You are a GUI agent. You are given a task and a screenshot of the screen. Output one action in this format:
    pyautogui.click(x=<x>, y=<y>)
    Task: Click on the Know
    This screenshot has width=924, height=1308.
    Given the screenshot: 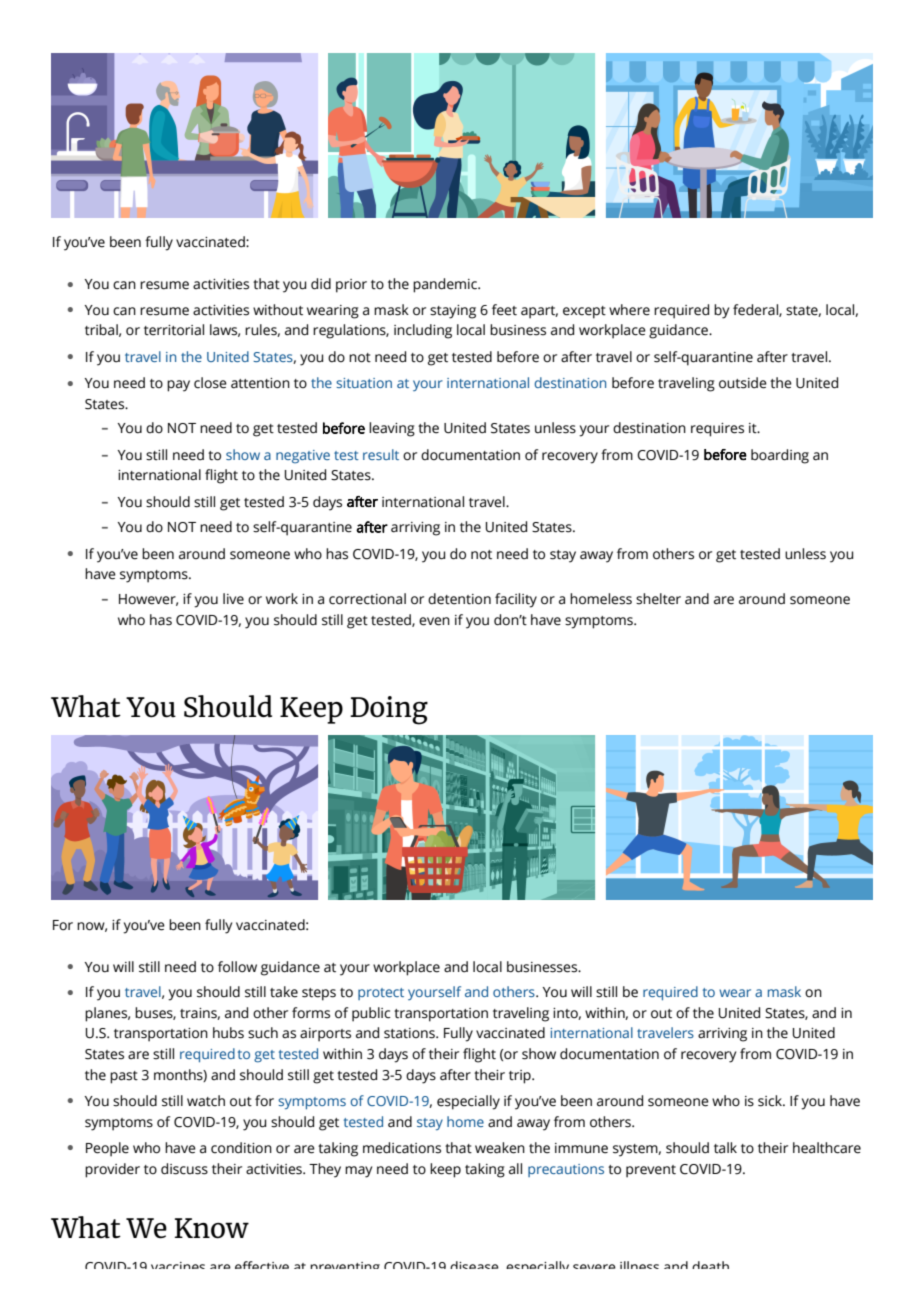 What is the action you would take?
    pyautogui.click(x=211, y=1228)
